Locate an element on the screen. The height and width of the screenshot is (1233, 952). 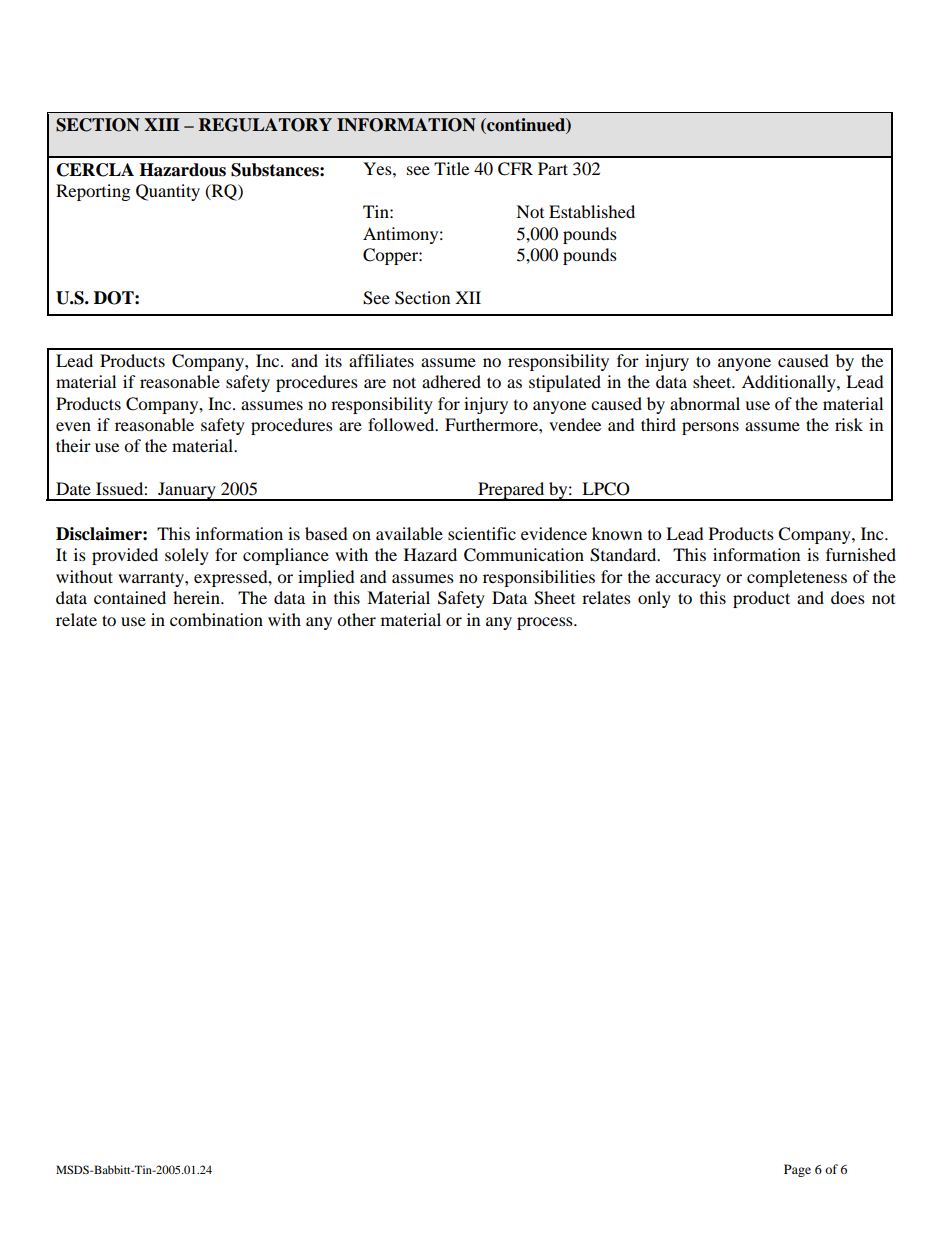
does is located at coordinates (848, 597).
